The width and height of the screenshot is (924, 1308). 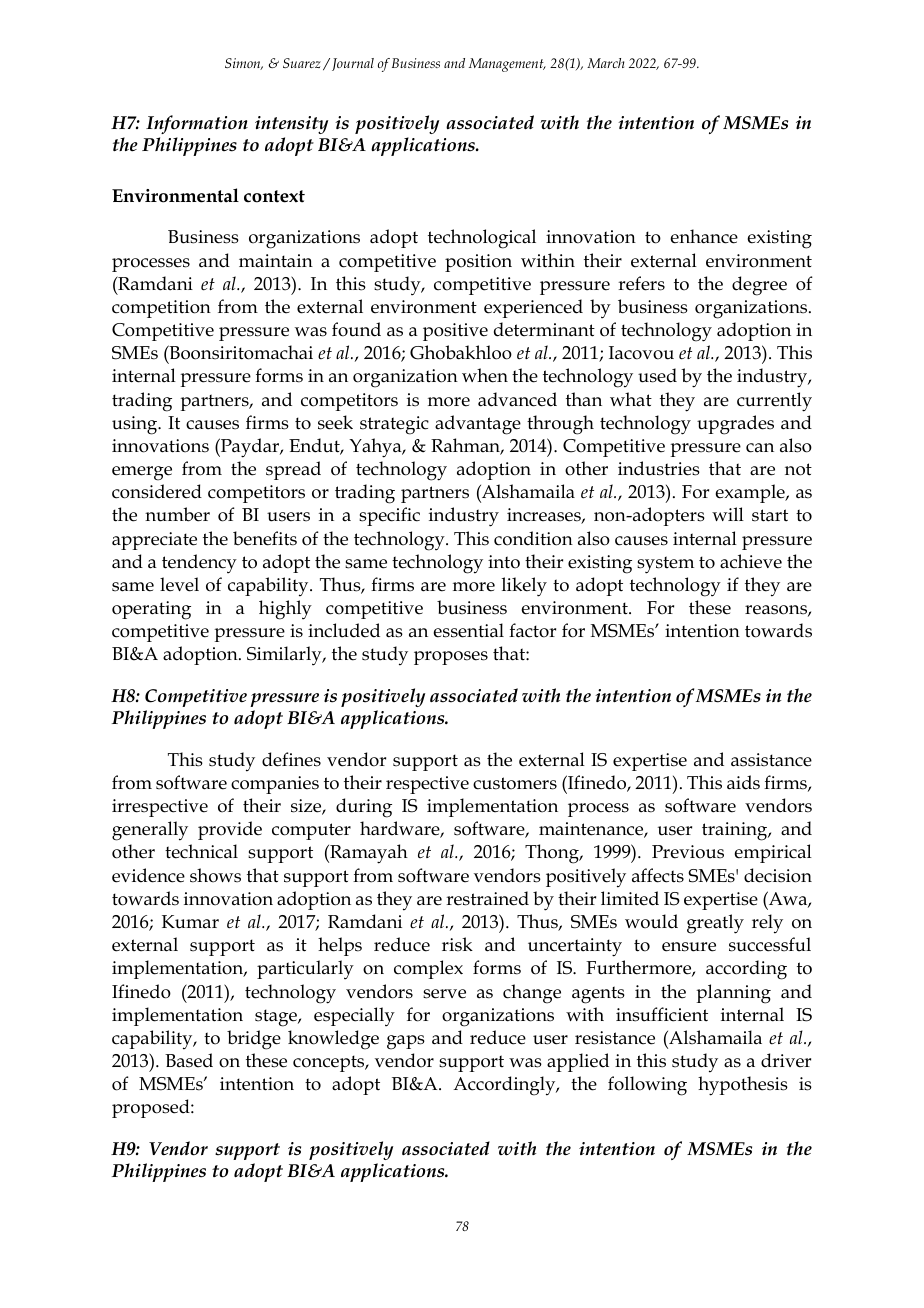 I want to click on provide, so click(x=230, y=830).
